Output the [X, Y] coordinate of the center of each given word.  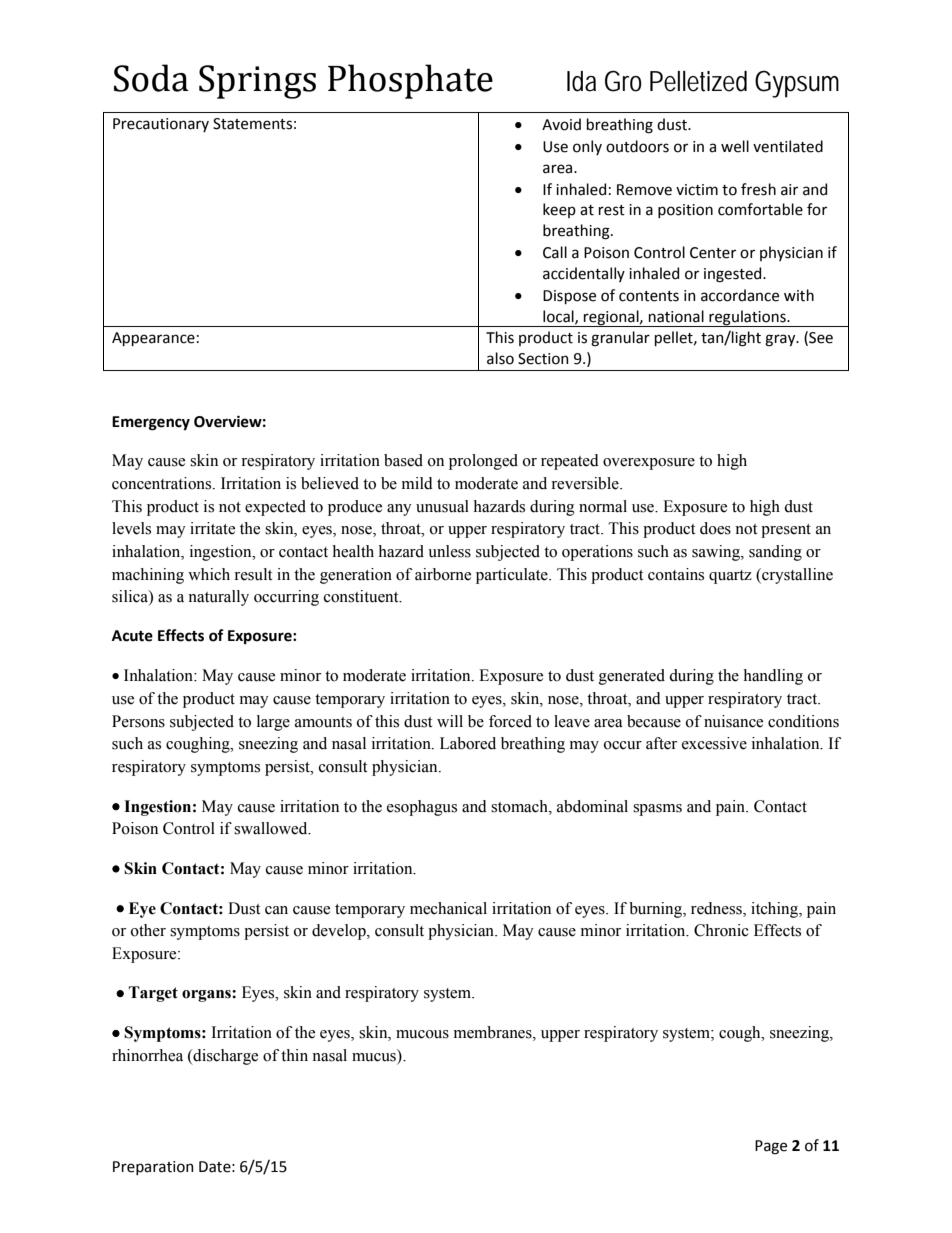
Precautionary [161, 125]
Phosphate [410, 81]
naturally [218, 598]
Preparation [153, 1168]
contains [676, 574]
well [735, 146]
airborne [443, 574]
